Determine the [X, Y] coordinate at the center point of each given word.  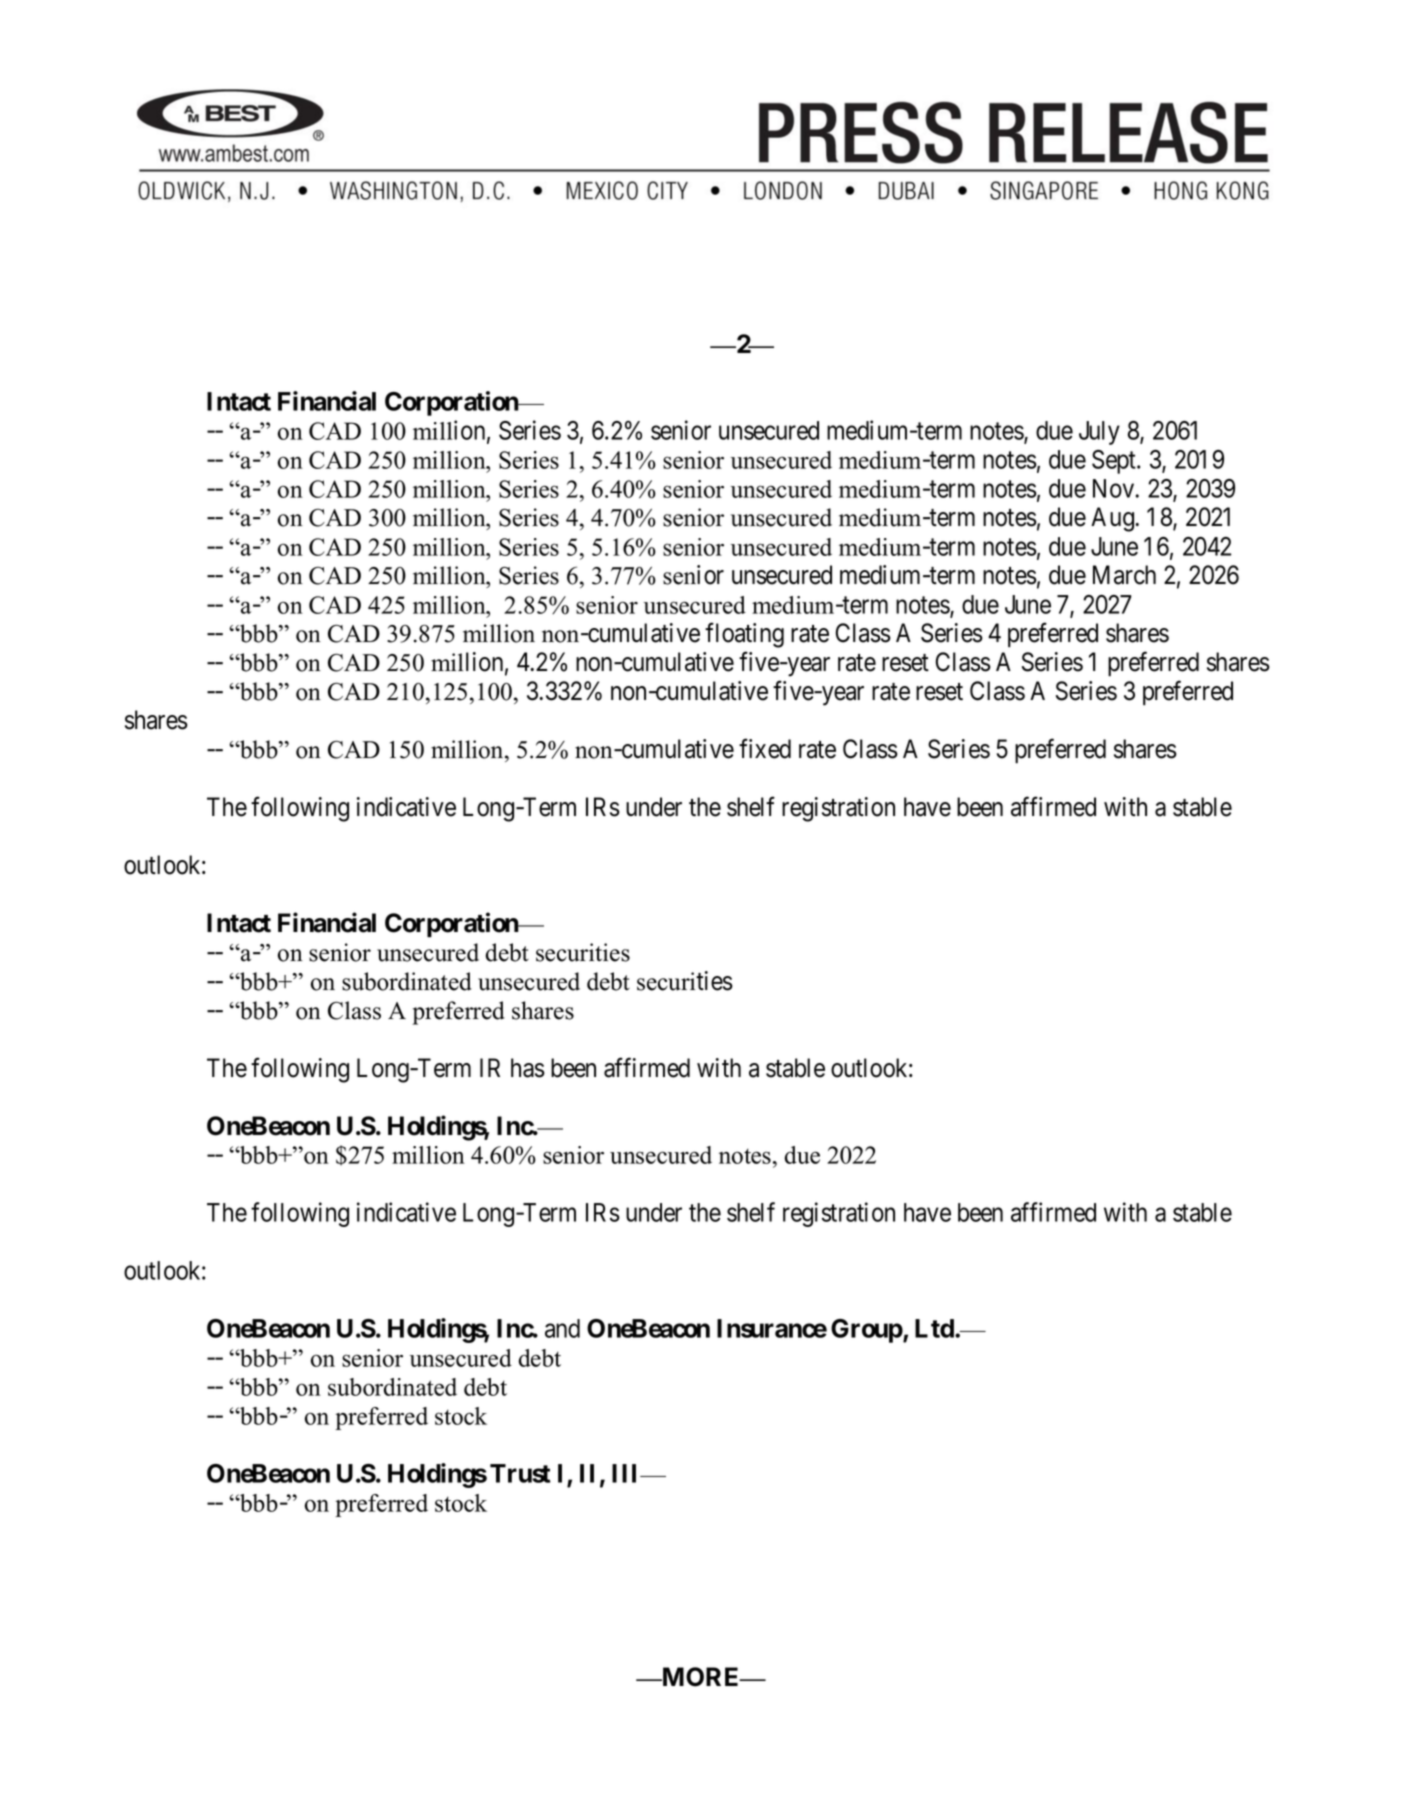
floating [744, 635]
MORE [701, 1677]
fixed [765, 749]
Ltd [935, 1328]
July [1099, 433]
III [627, 1473]
